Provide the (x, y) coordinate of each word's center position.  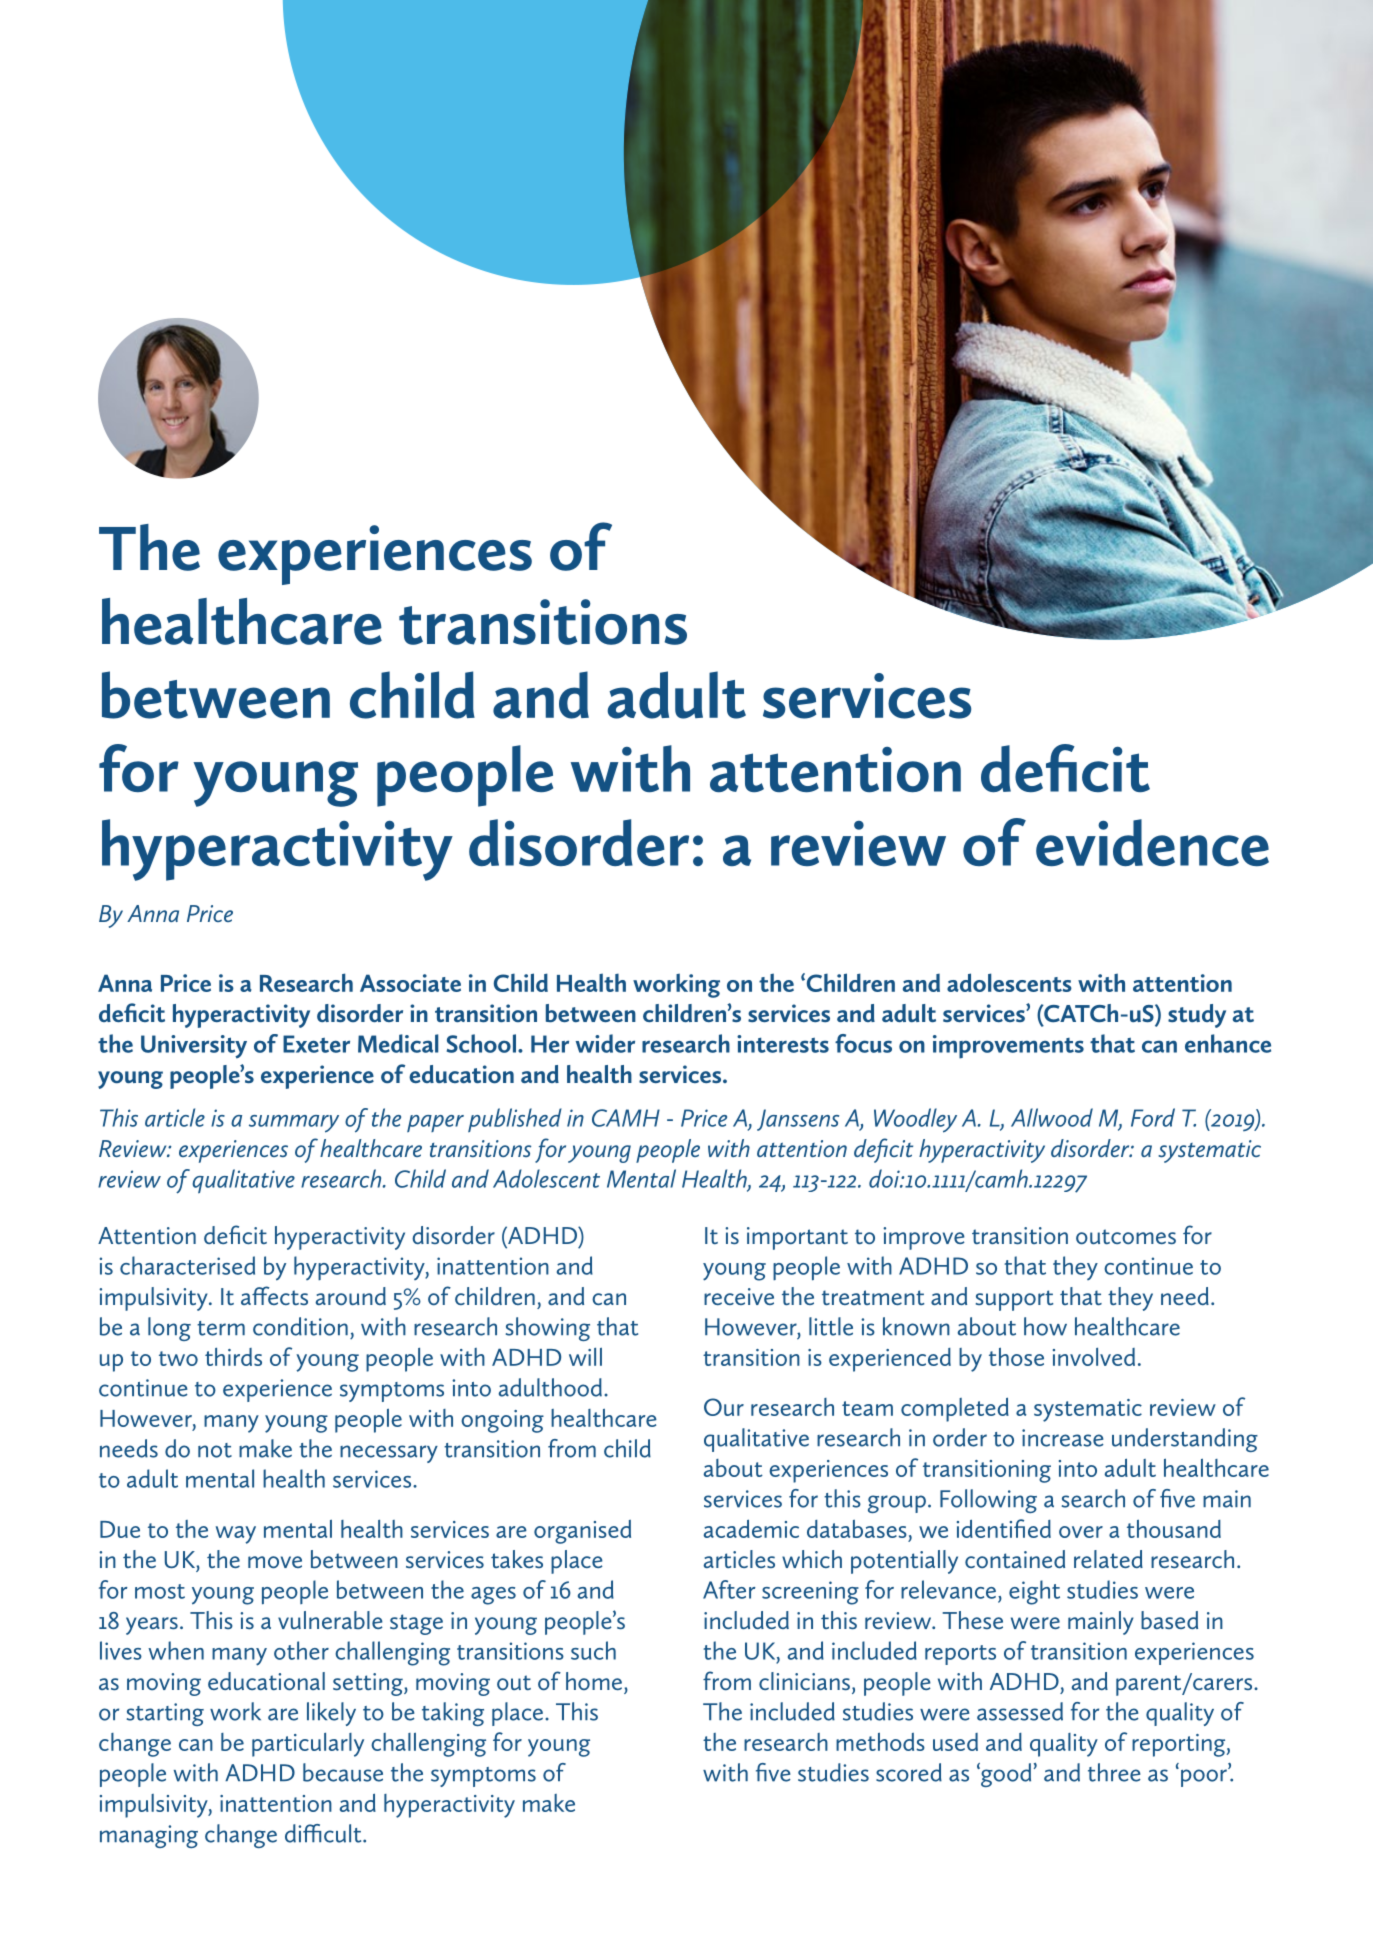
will (585, 1357)
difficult (324, 1833)
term (221, 1328)
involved (1094, 1357)
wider (605, 1043)
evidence (1152, 842)
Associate (410, 983)
